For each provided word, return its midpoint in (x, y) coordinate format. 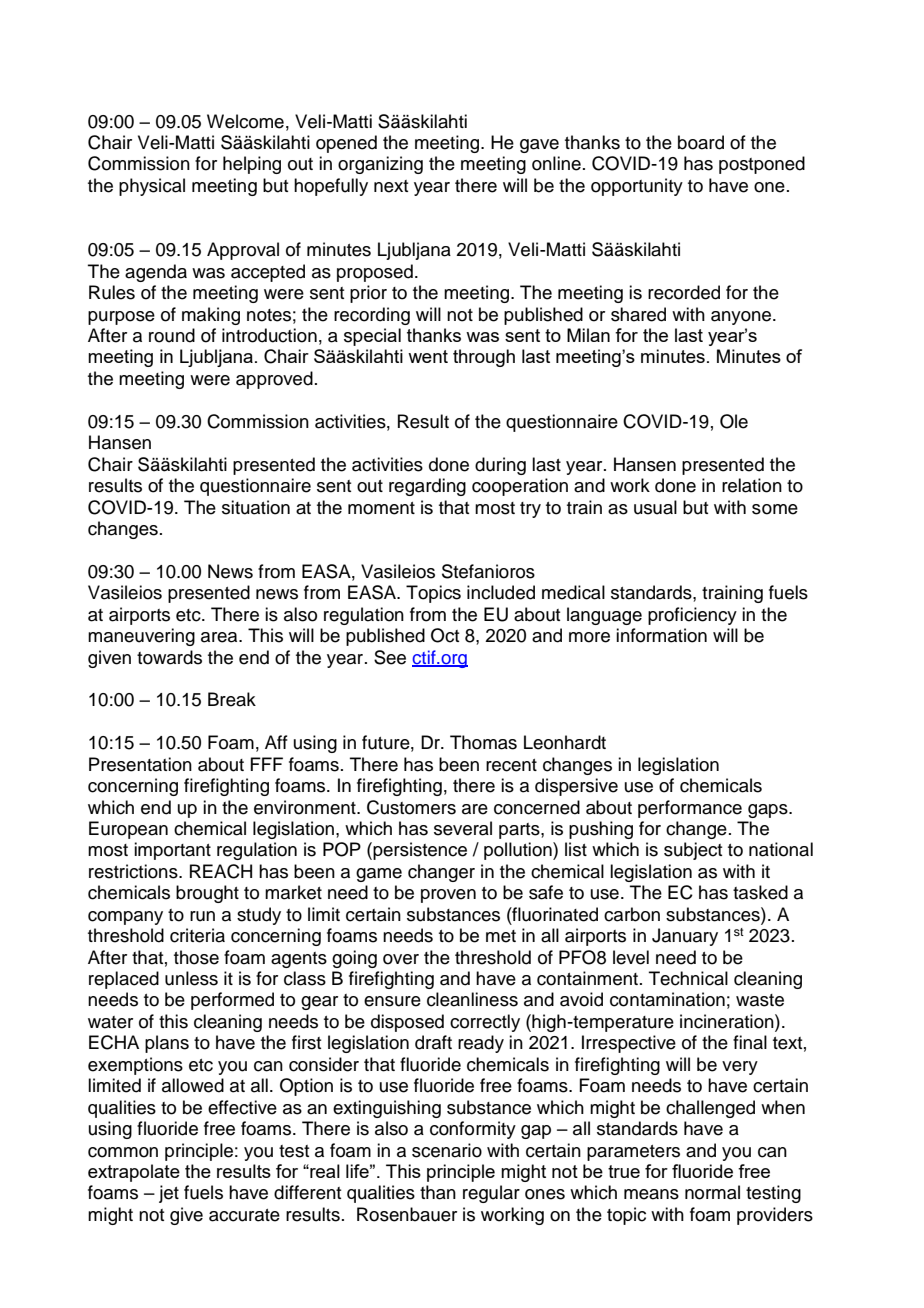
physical (152, 187)
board (701, 142)
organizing (380, 165)
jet (169, 1194)
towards (169, 657)
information (661, 635)
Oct (445, 635)
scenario (447, 1150)
